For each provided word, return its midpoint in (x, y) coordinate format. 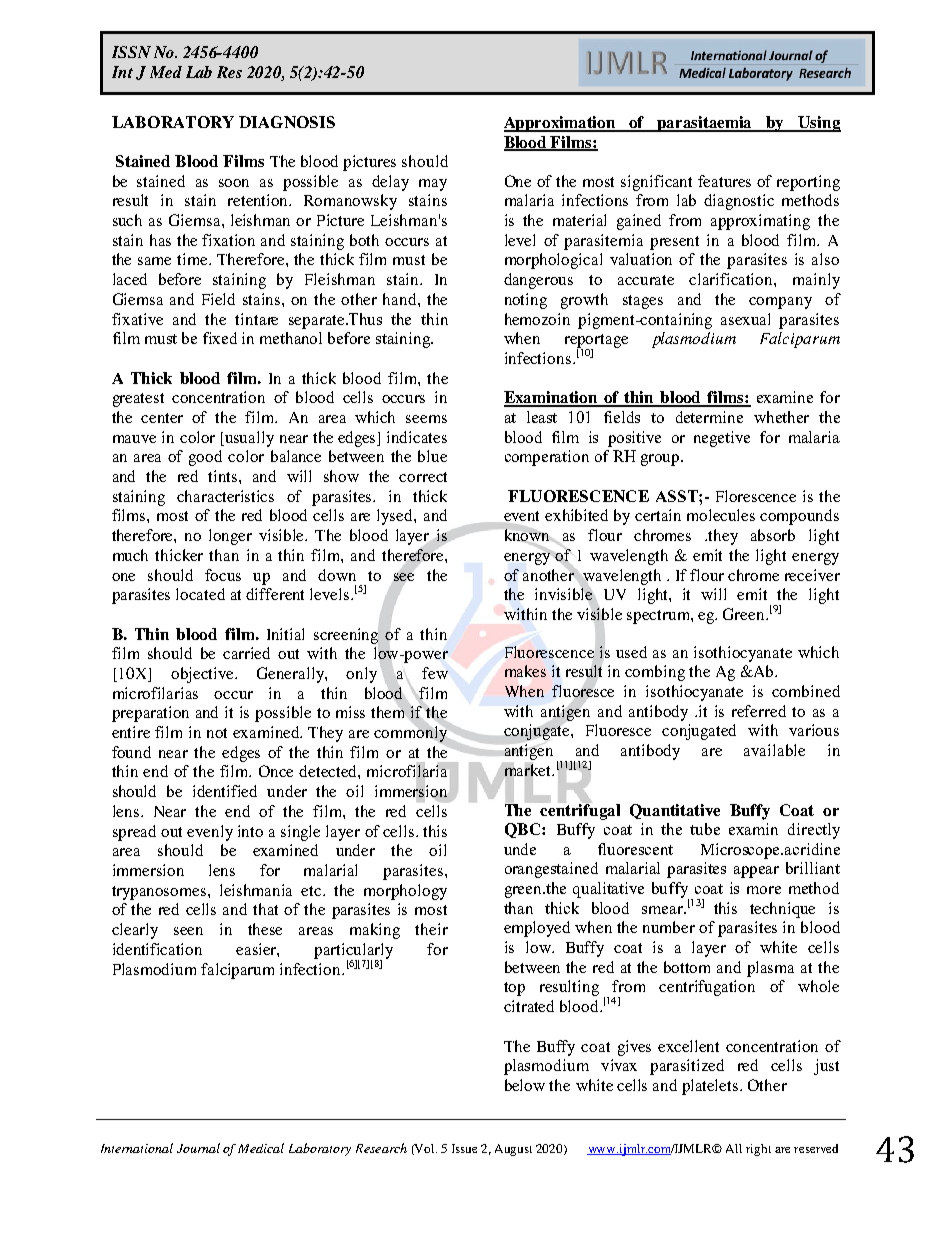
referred (759, 711)
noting (526, 301)
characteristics (225, 496)
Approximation (561, 124)
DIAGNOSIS (287, 122)
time (194, 259)
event (521, 517)
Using (818, 124)
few (435, 673)
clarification (732, 279)
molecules (721, 515)
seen (188, 931)
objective (203, 675)
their (431, 929)
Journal (198, 1148)
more (764, 890)
